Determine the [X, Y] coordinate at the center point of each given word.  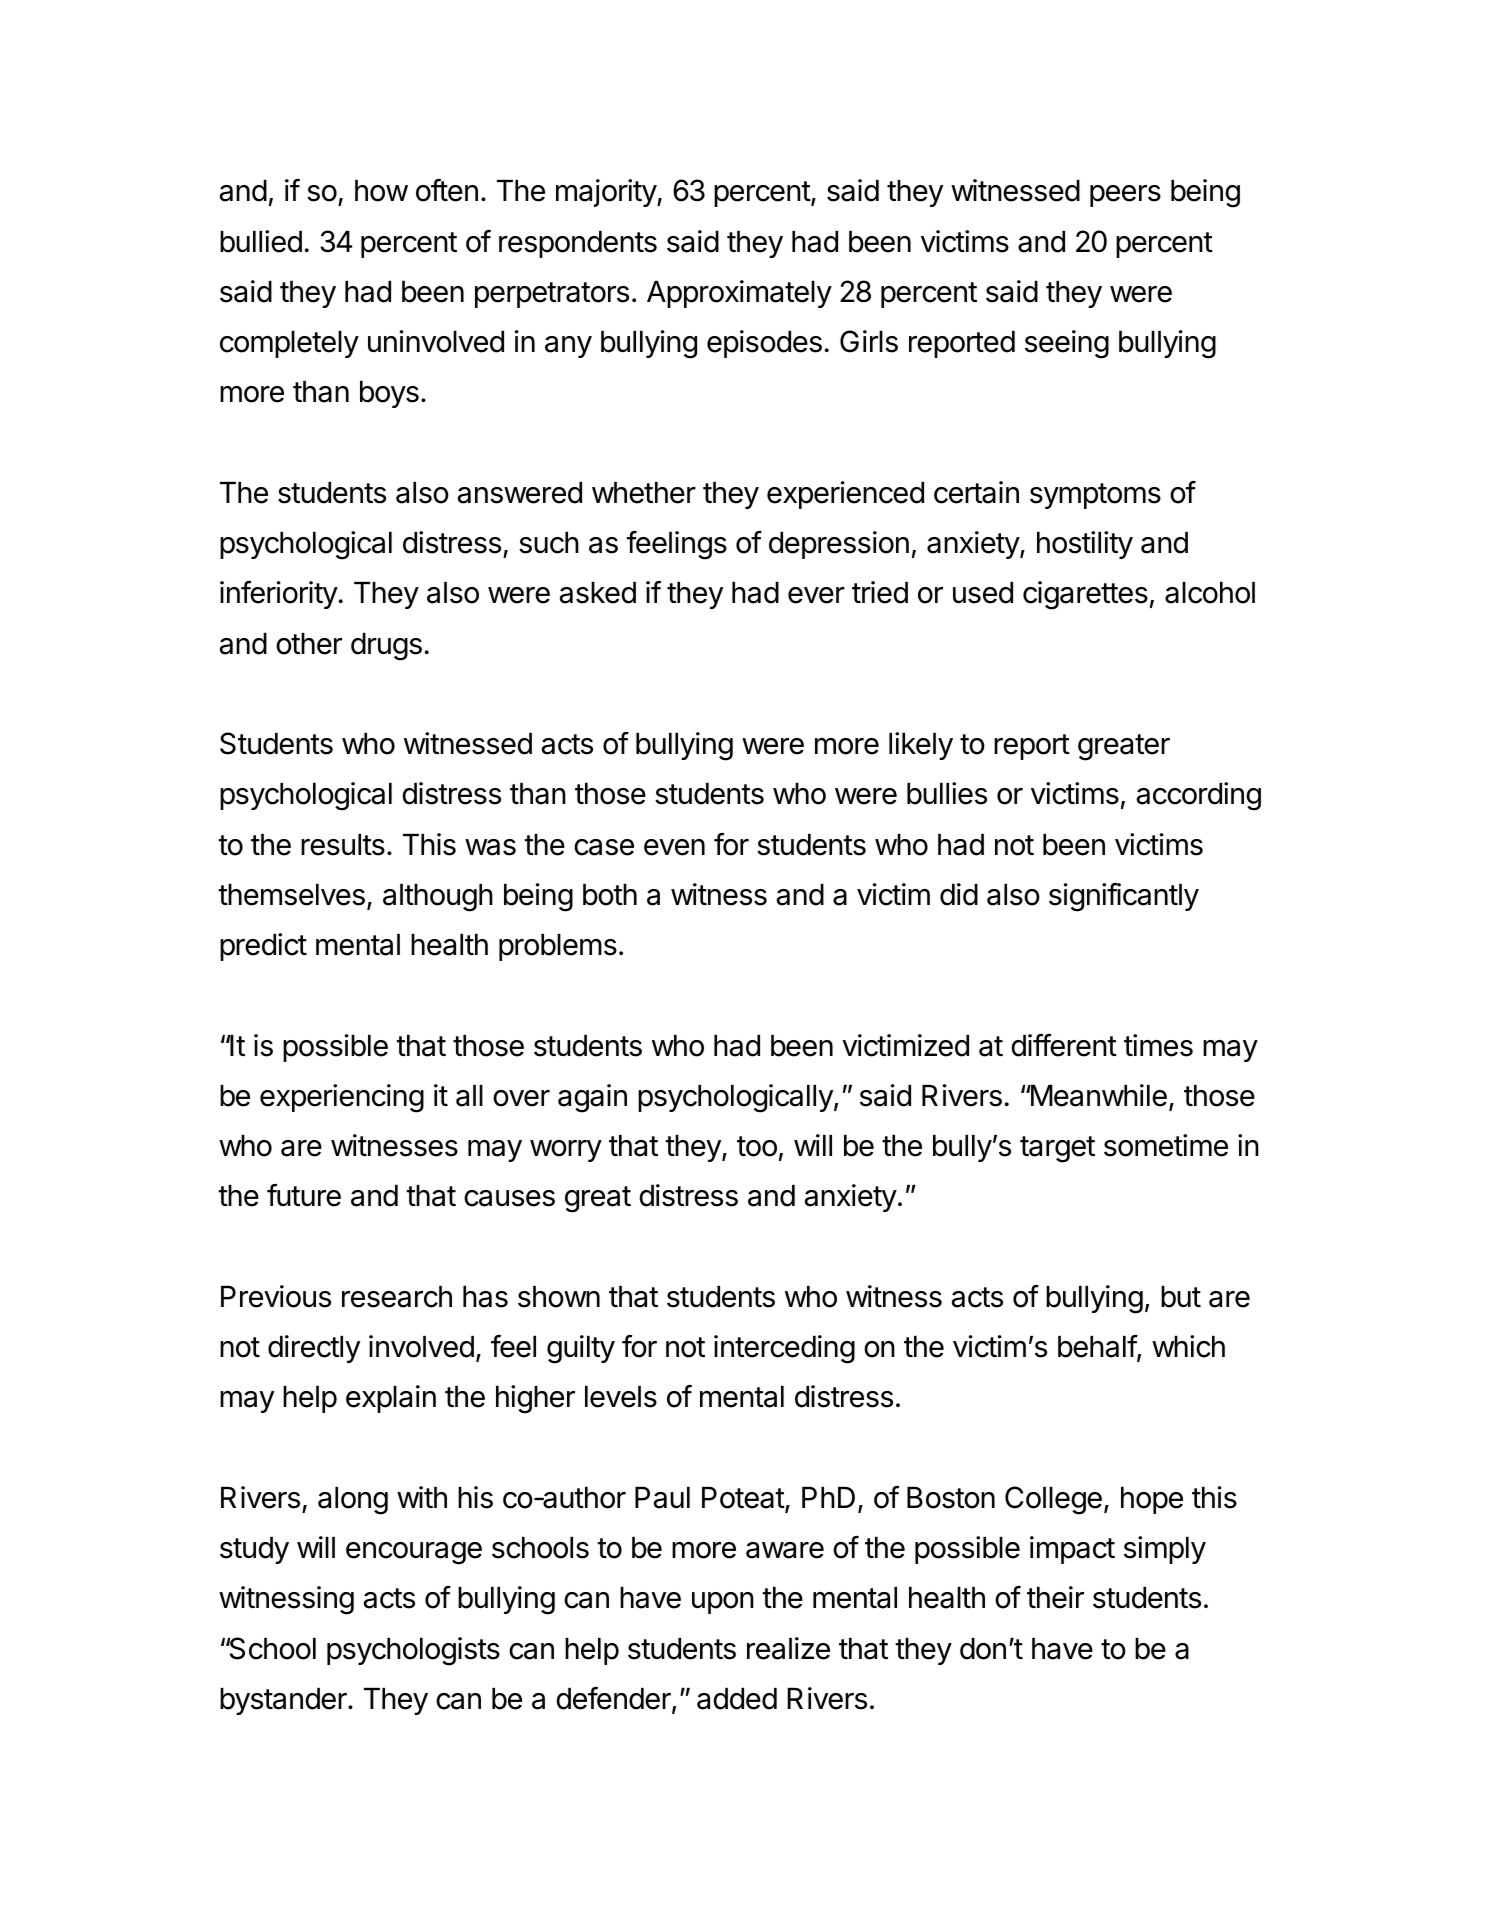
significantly [1124, 897]
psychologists [413, 1651]
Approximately [739, 294]
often [447, 190]
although [438, 898]
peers [1125, 196]
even [674, 847]
